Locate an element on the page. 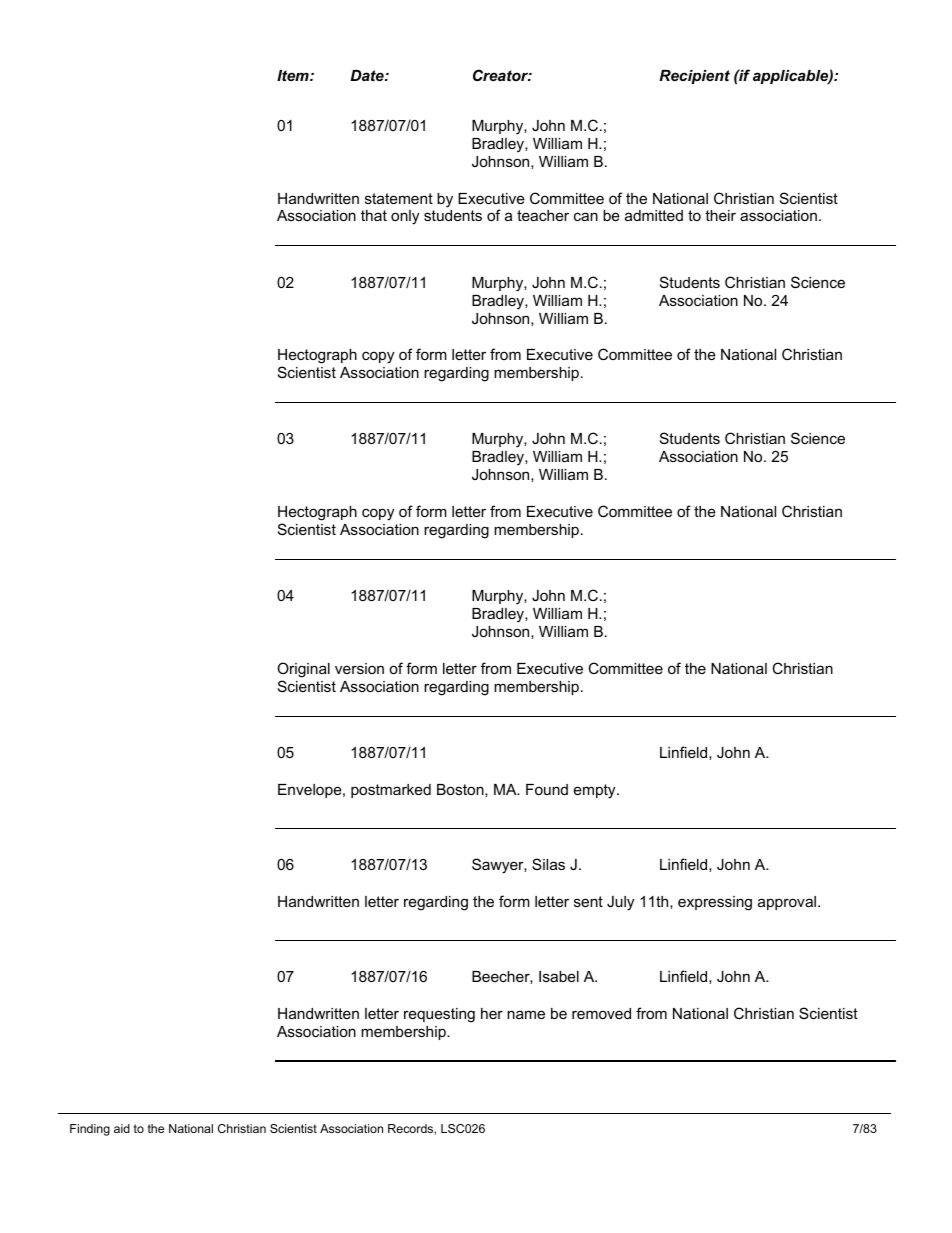  aid is located at coordinates (122, 1128).
